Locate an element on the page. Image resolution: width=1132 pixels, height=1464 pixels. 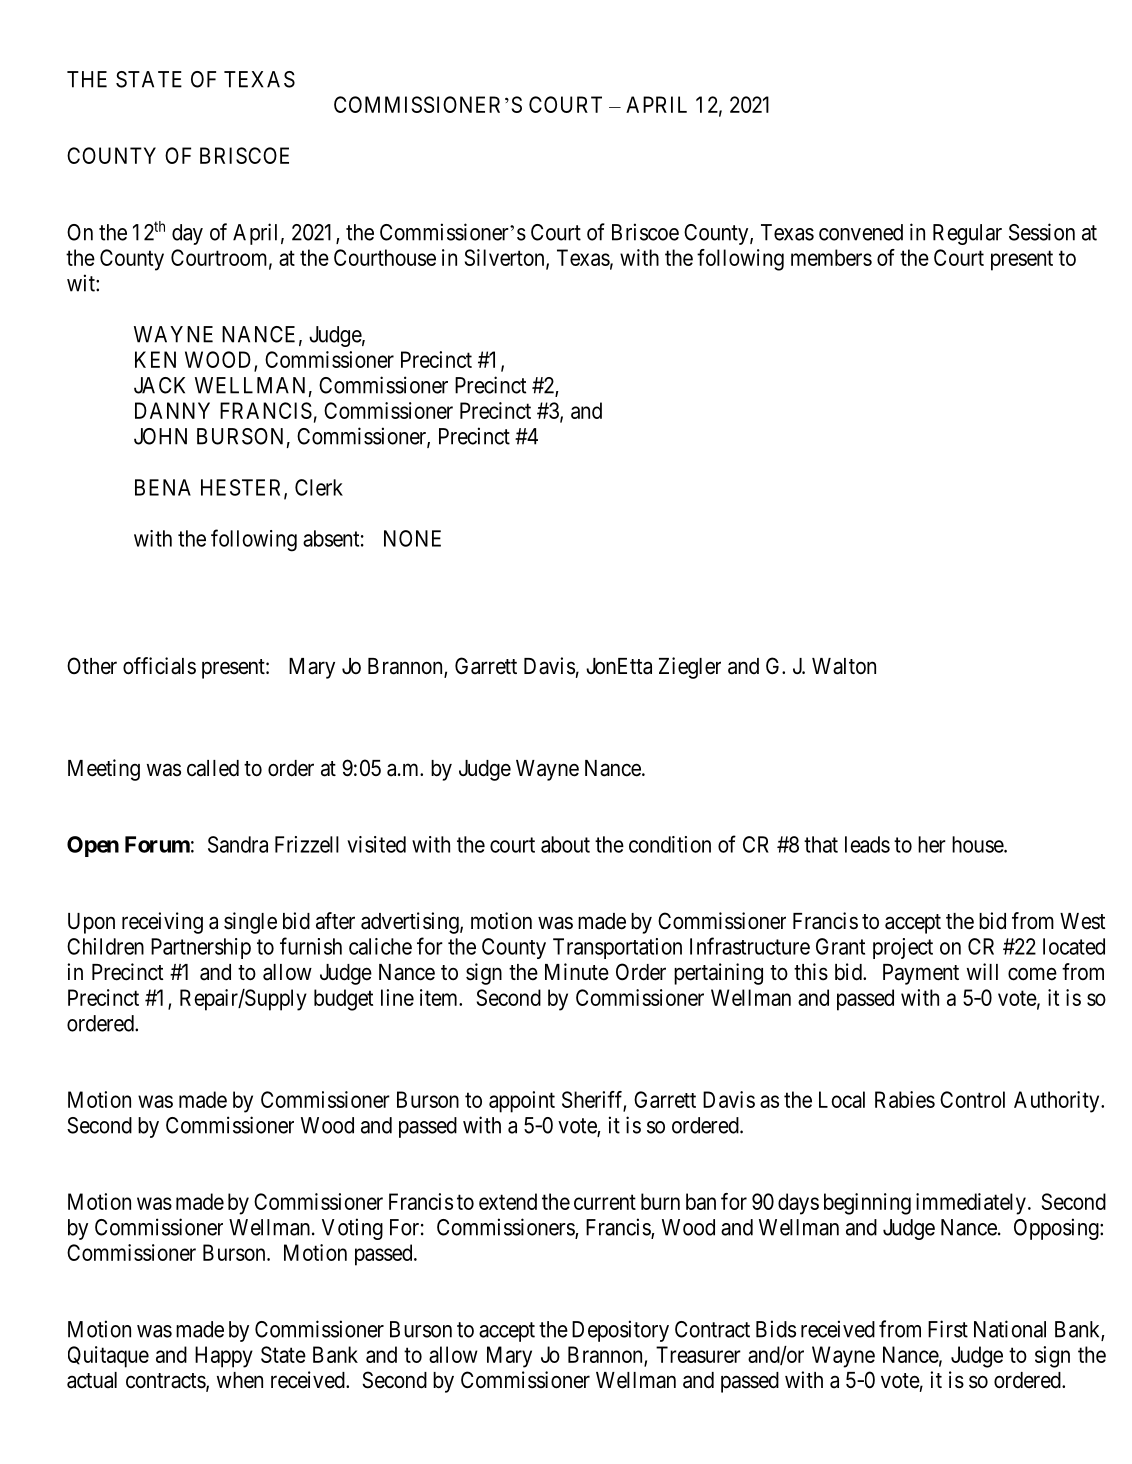
leads is located at coordinates (867, 844).
